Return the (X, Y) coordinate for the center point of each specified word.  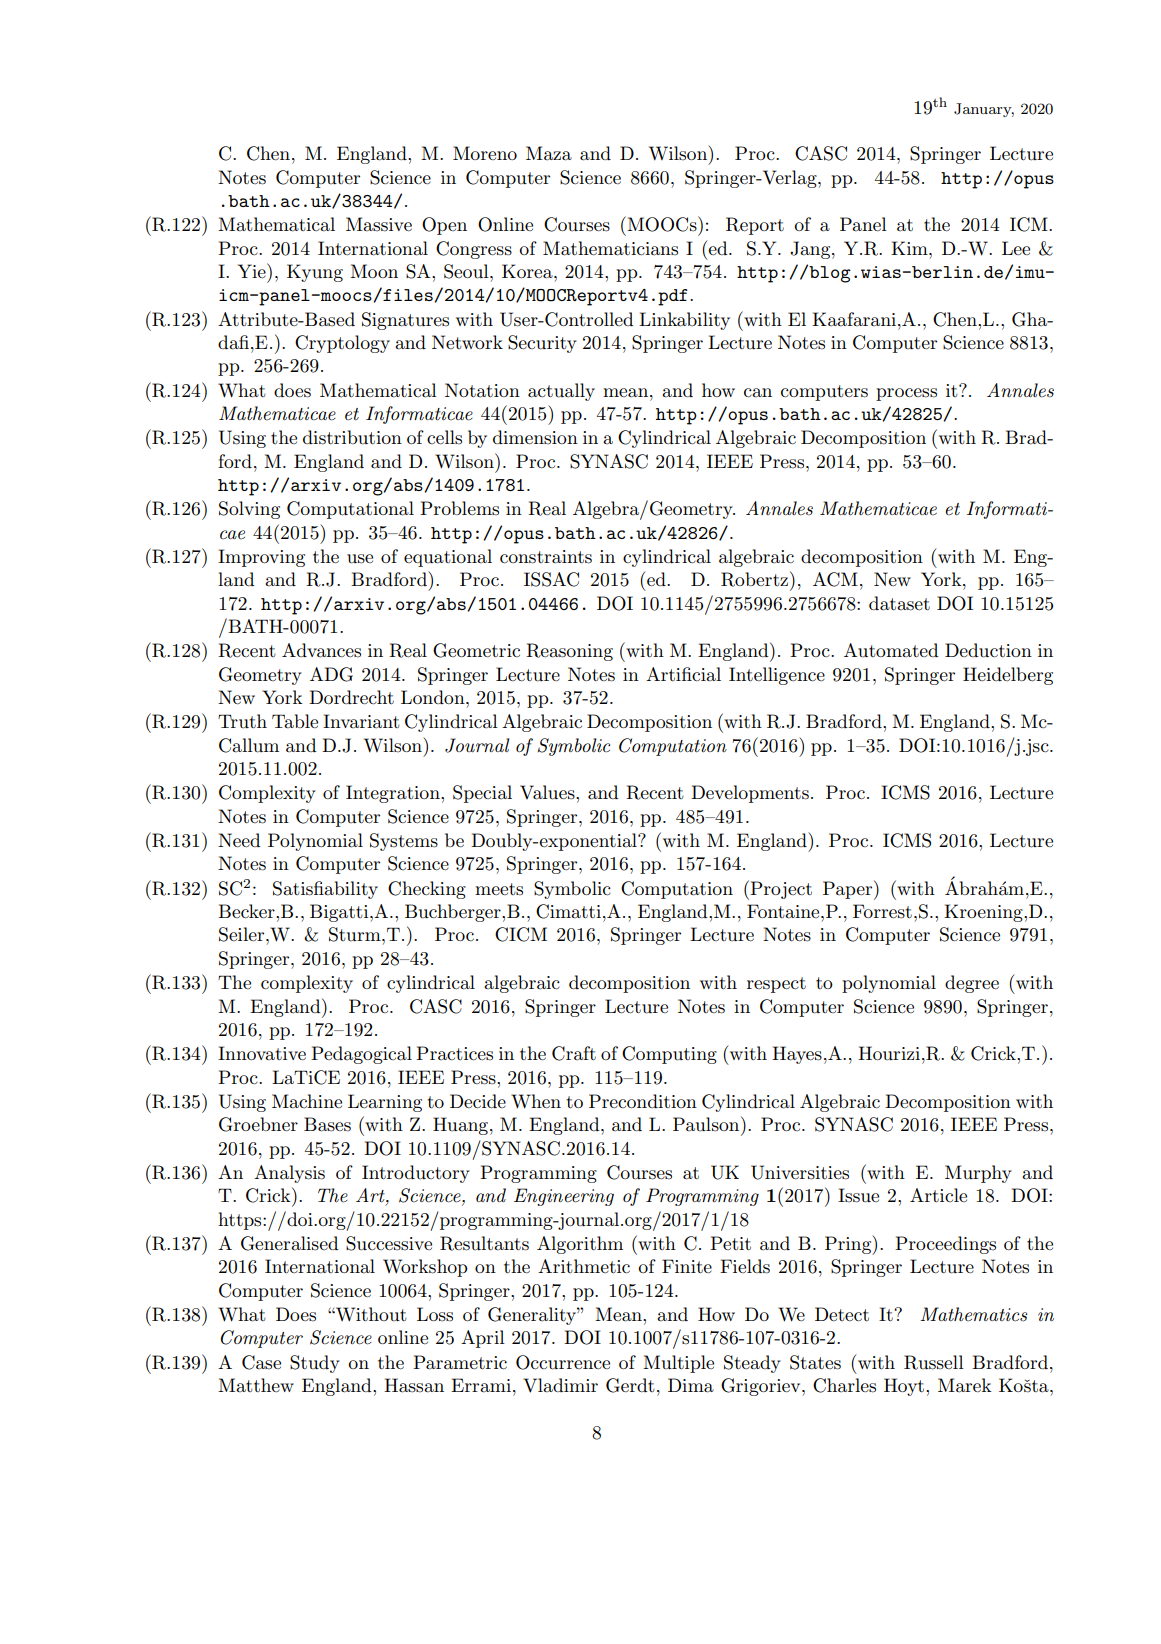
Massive (379, 224)
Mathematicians (610, 248)
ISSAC (551, 579)
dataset (899, 603)
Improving (261, 558)
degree (972, 984)
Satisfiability (325, 890)
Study (315, 1364)
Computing (669, 1055)
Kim (910, 248)
